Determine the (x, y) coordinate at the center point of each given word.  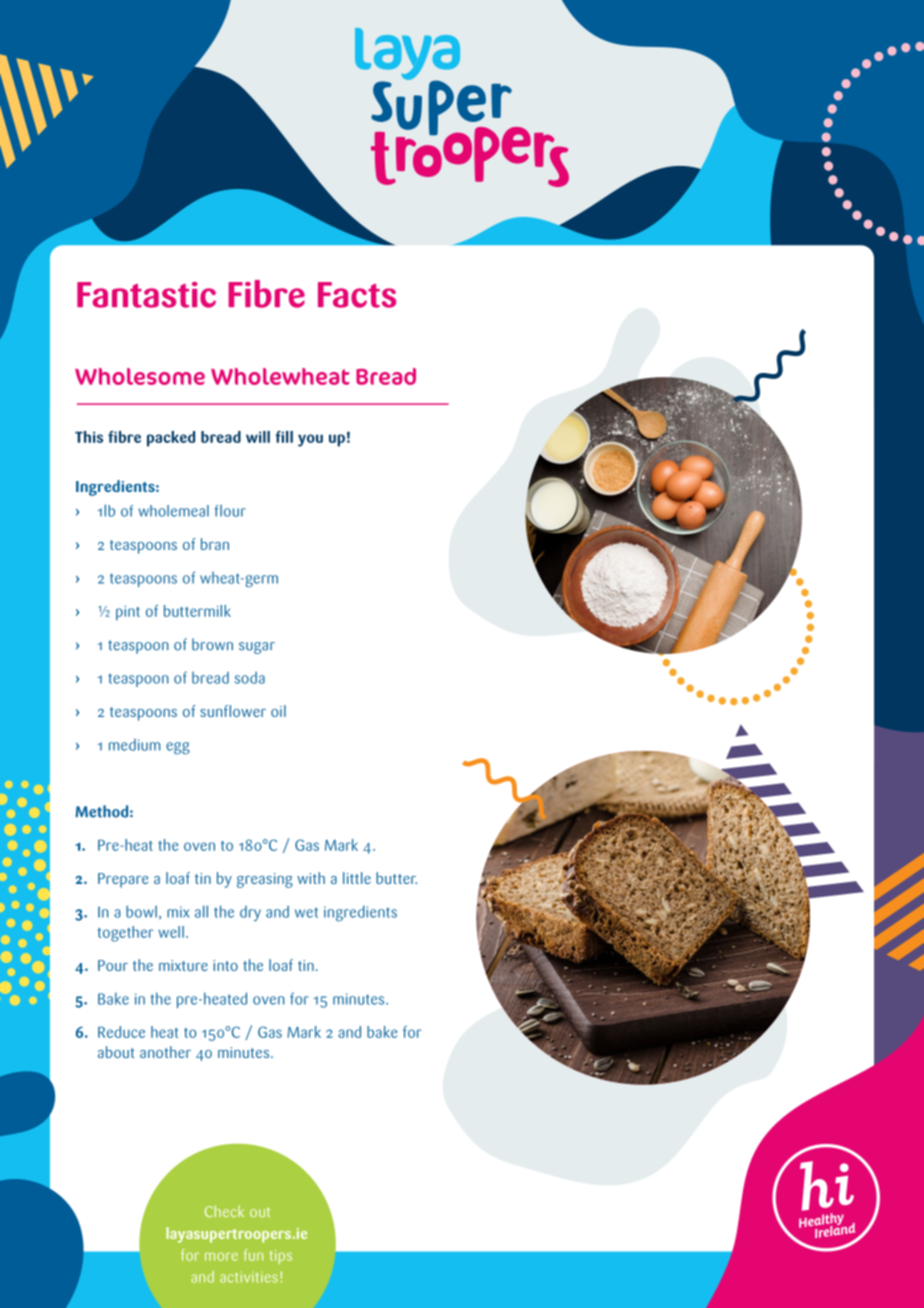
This (89, 437)
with (311, 878)
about (116, 1052)
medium (134, 745)
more (221, 1257)
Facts (357, 295)
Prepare (123, 880)
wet (306, 912)
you (310, 440)
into (225, 965)
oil (278, 711)
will (258, 437)
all (201, 911)
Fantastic (146, 295)
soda (250, 677)
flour (230, 511)
